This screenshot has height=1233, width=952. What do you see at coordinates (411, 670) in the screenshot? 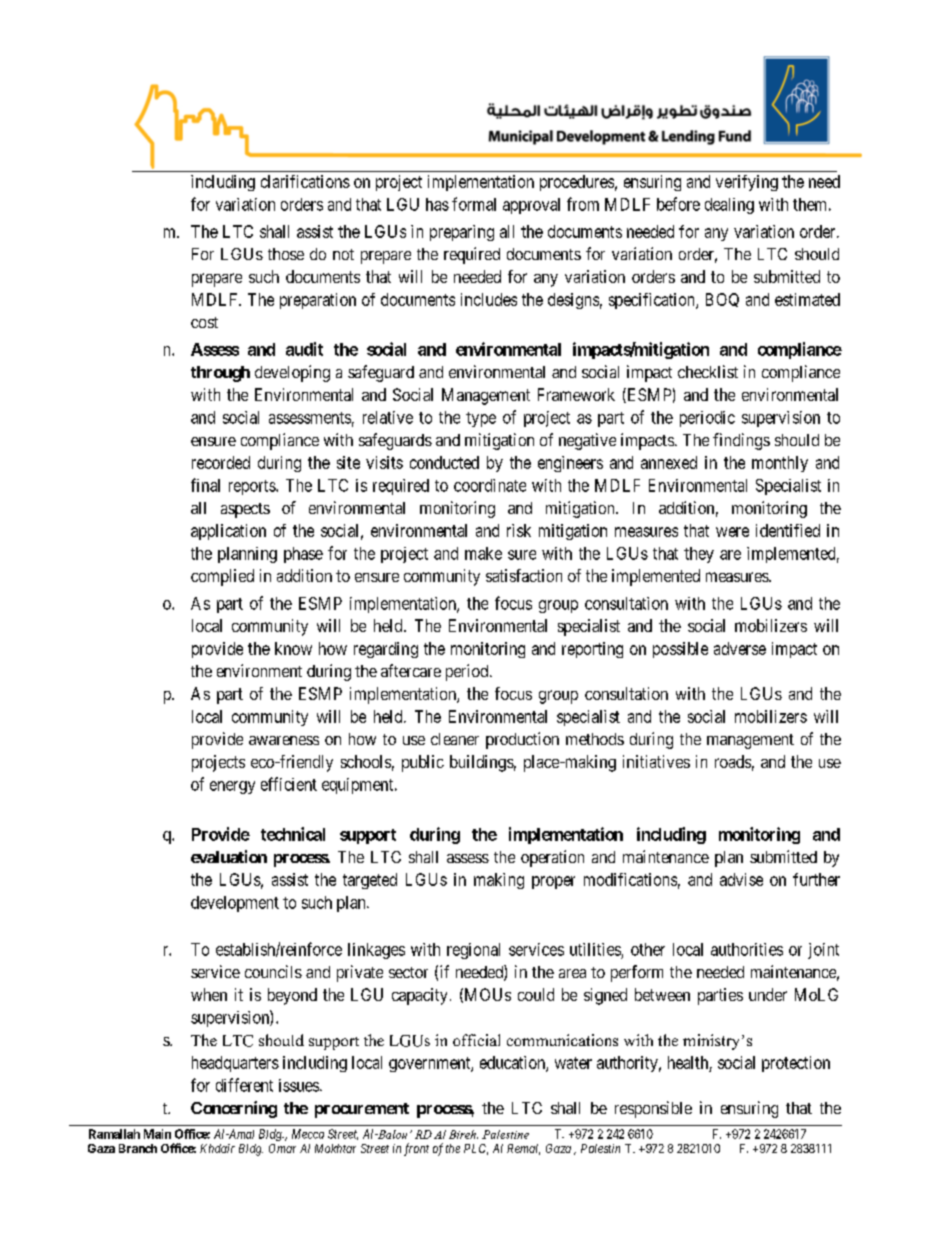
I see `aftercare` at bounding box center [411, 670].
